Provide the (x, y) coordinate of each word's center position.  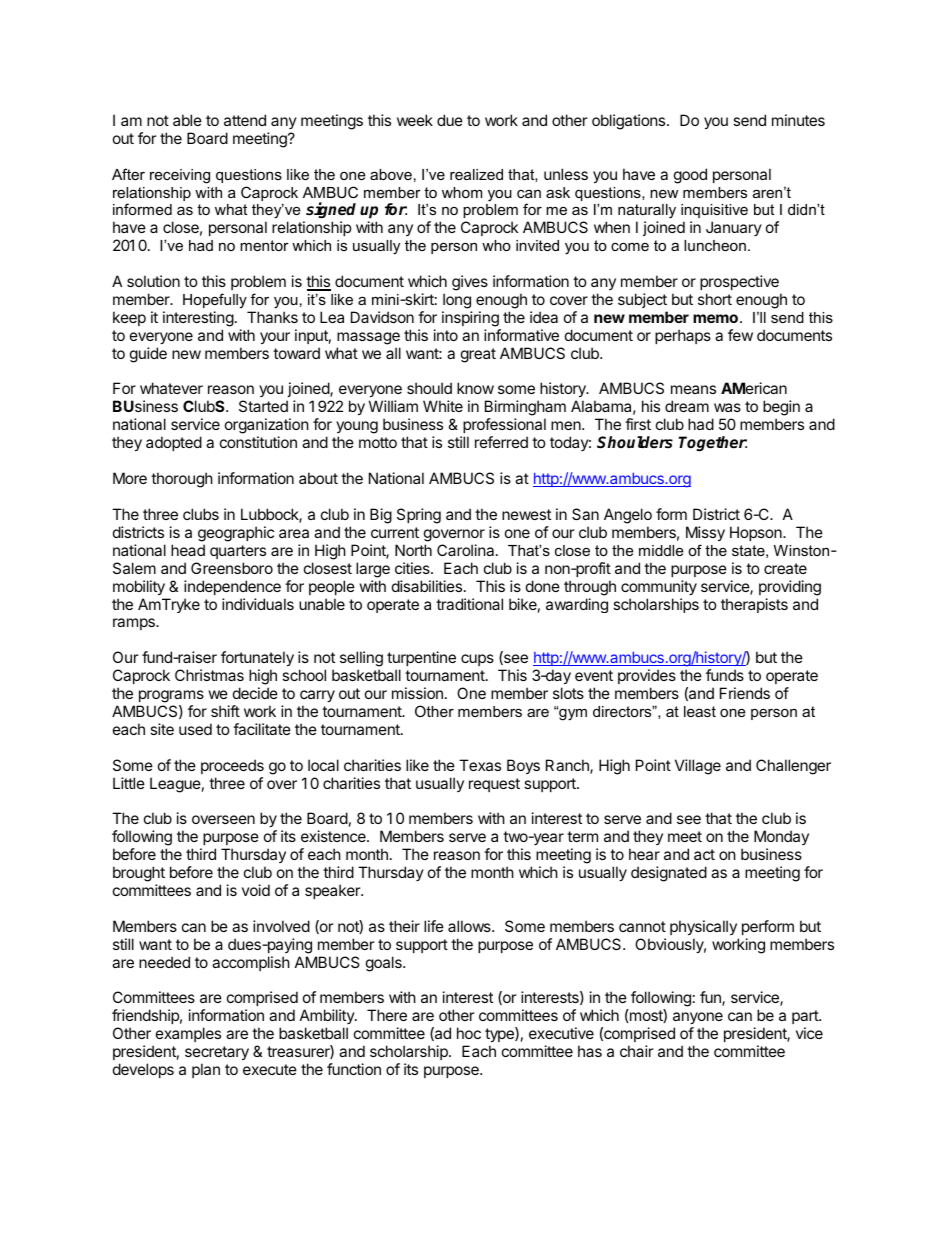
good (690, 176)
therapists (754, 605)
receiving (180, 176)
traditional (469, 604)
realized (476, 174)
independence (232, 587)
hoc (469, 1033)
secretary (217, 1053)
